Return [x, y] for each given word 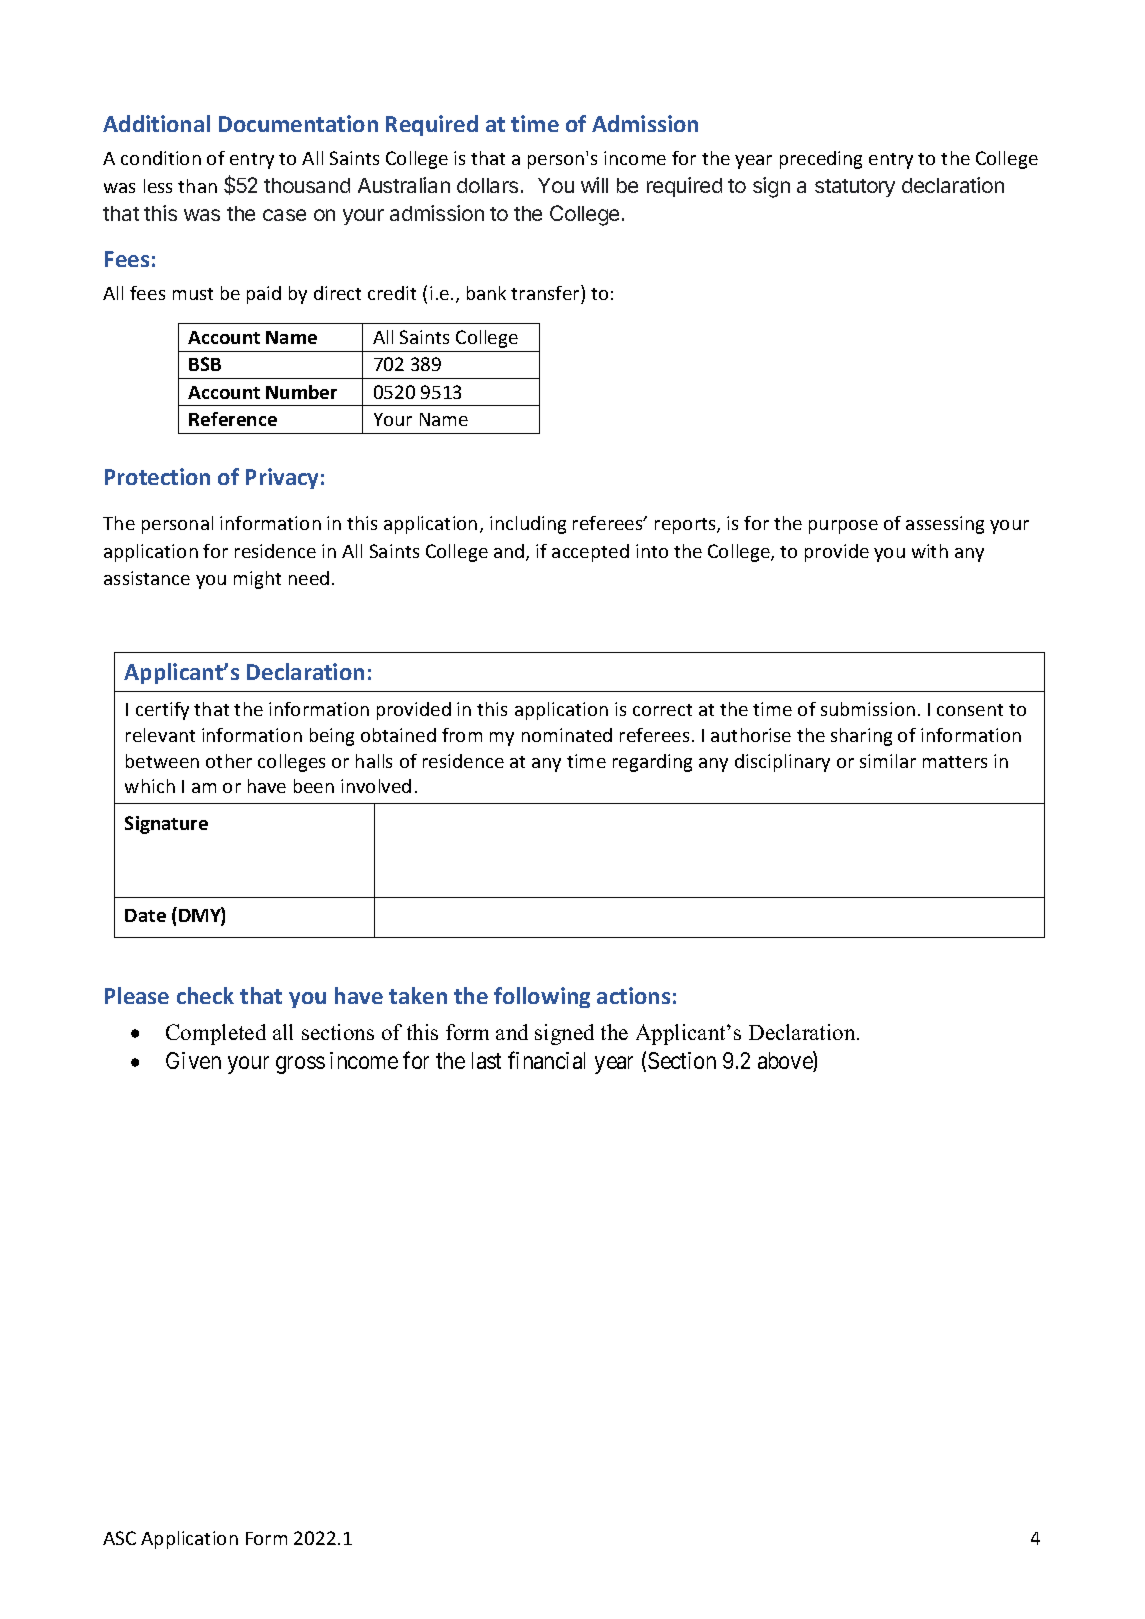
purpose [843, 527]
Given [193, 1060]
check [205, 995]
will [594, 185]
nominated [567, 735]
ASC [119, 1538]
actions [633, 995]
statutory [855, 188]
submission [868, 709]
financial [546, 1060]
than [197, 186]
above [786, 1061]
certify [162, 711]
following [542, 997]
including [528, 525]
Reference [233, 419]
